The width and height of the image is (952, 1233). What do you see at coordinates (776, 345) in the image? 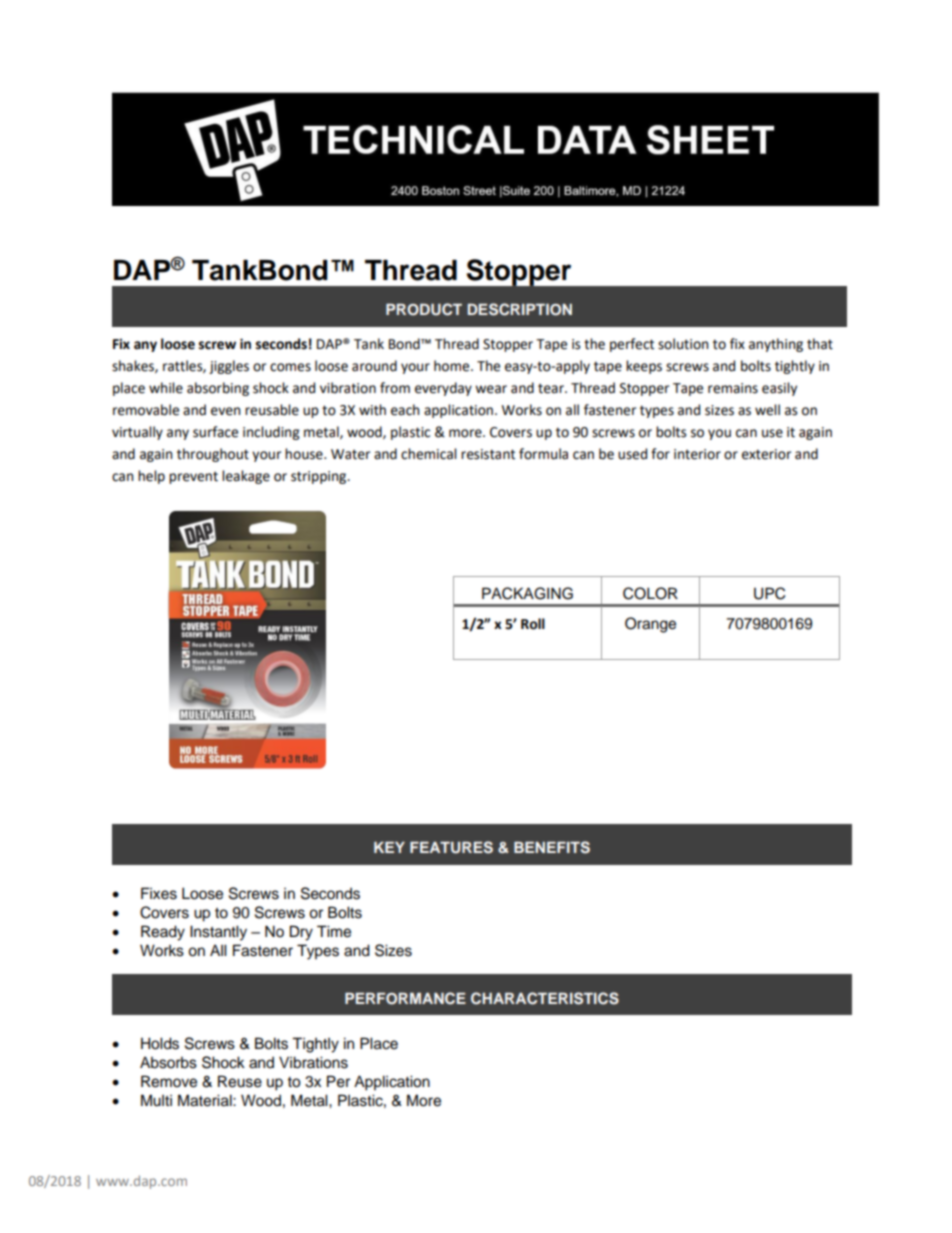
I see `anything` at bounding box center [776, 345].
